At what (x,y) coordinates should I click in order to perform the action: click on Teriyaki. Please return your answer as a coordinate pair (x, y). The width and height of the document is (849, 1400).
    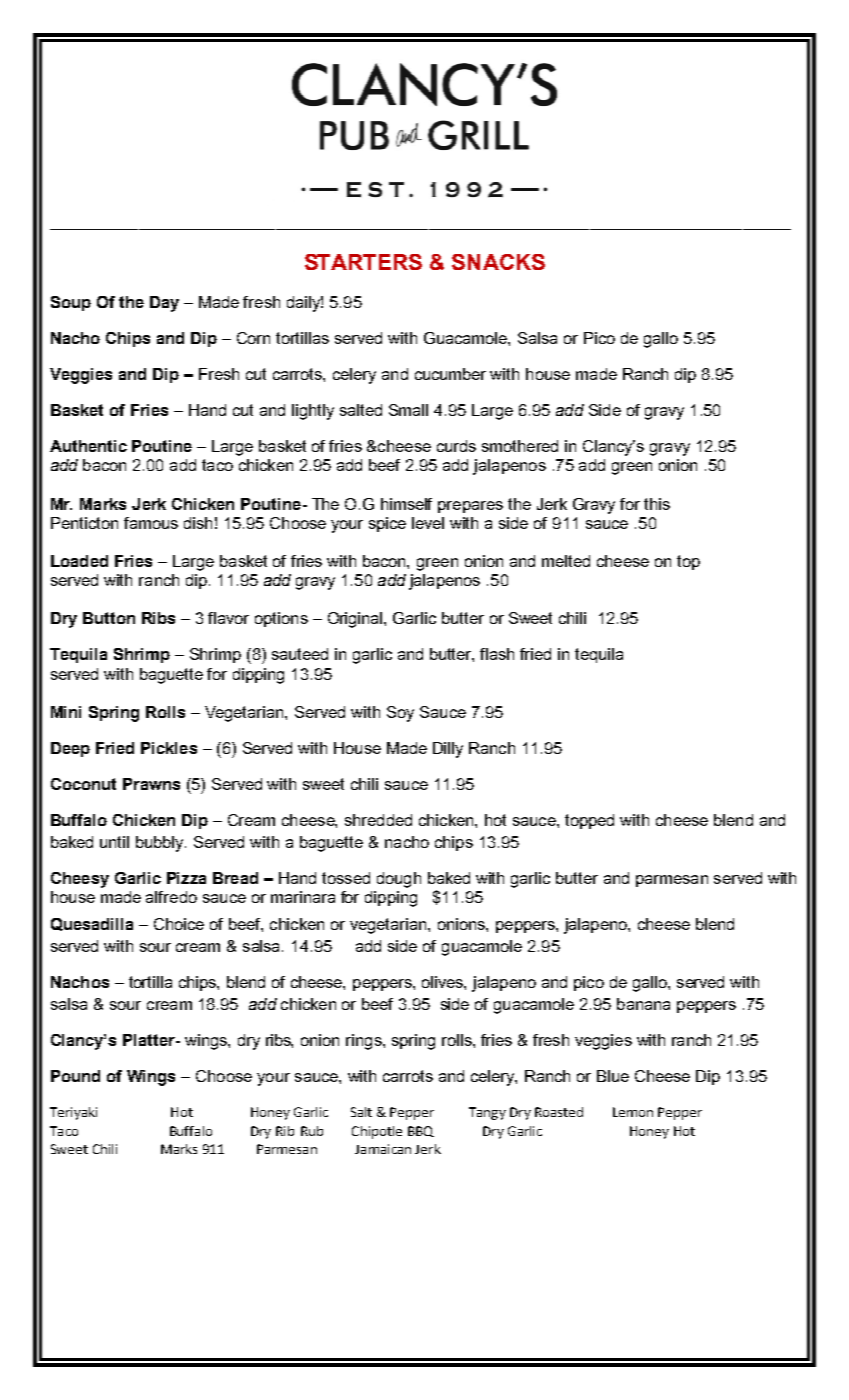
    Looking at the image, I should click on (73, 1113).
